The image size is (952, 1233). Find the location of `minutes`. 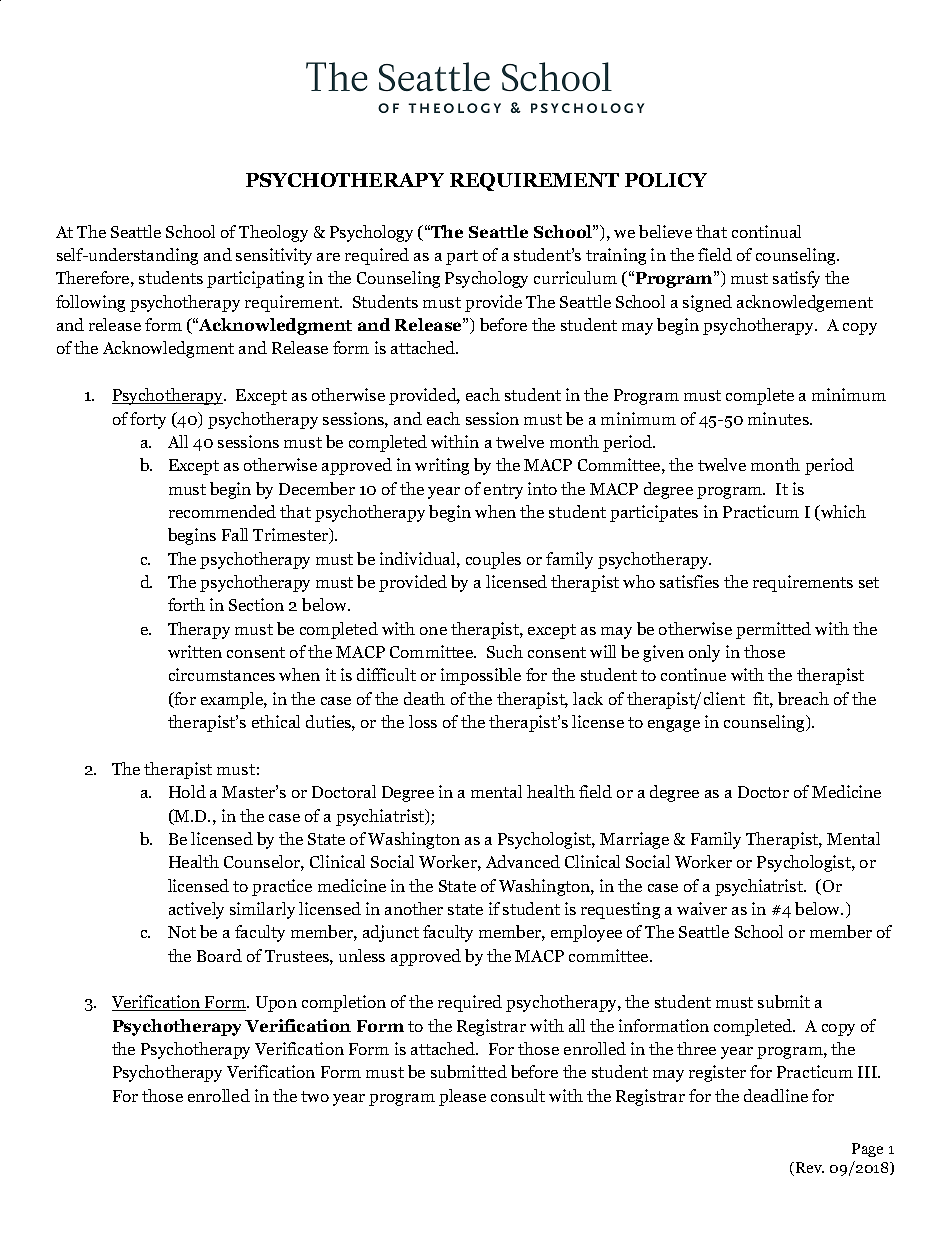

minutes is located at coordinates (779, 418).
